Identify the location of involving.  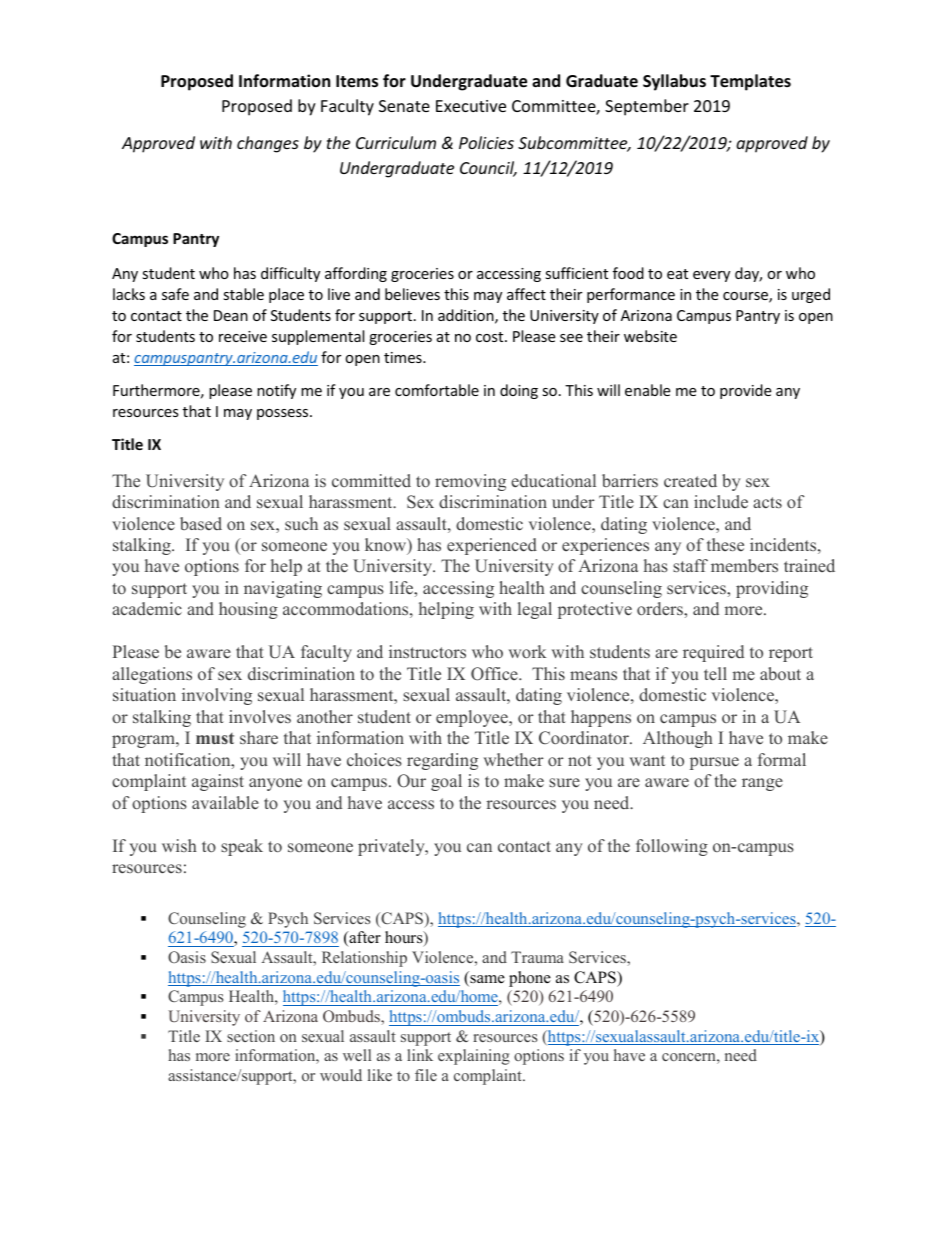
(217, 696).
